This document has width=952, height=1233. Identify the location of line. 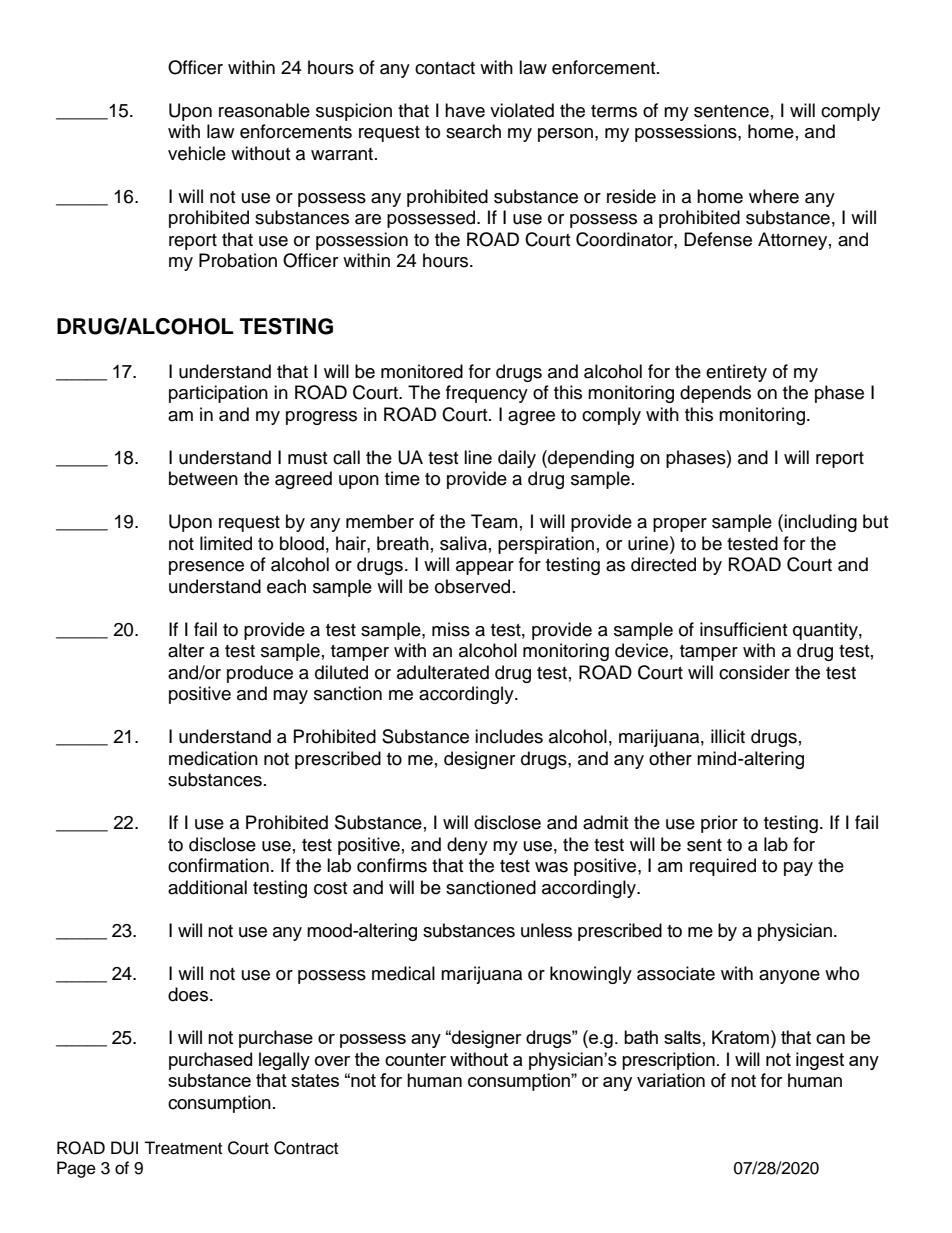
(478, 457).
